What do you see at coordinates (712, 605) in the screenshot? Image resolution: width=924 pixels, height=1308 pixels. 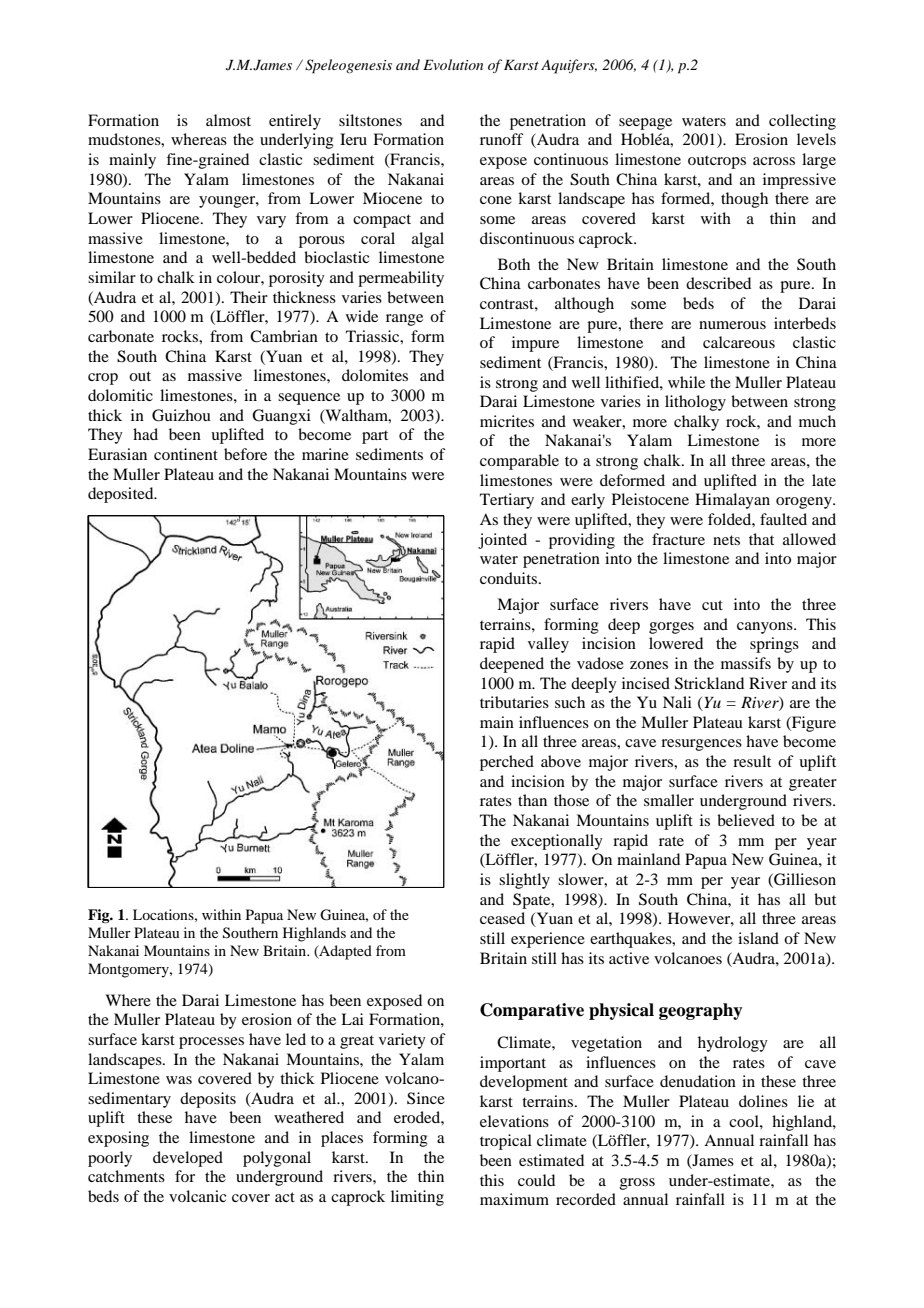 I see `cut` at bounding box center [712, 605].
